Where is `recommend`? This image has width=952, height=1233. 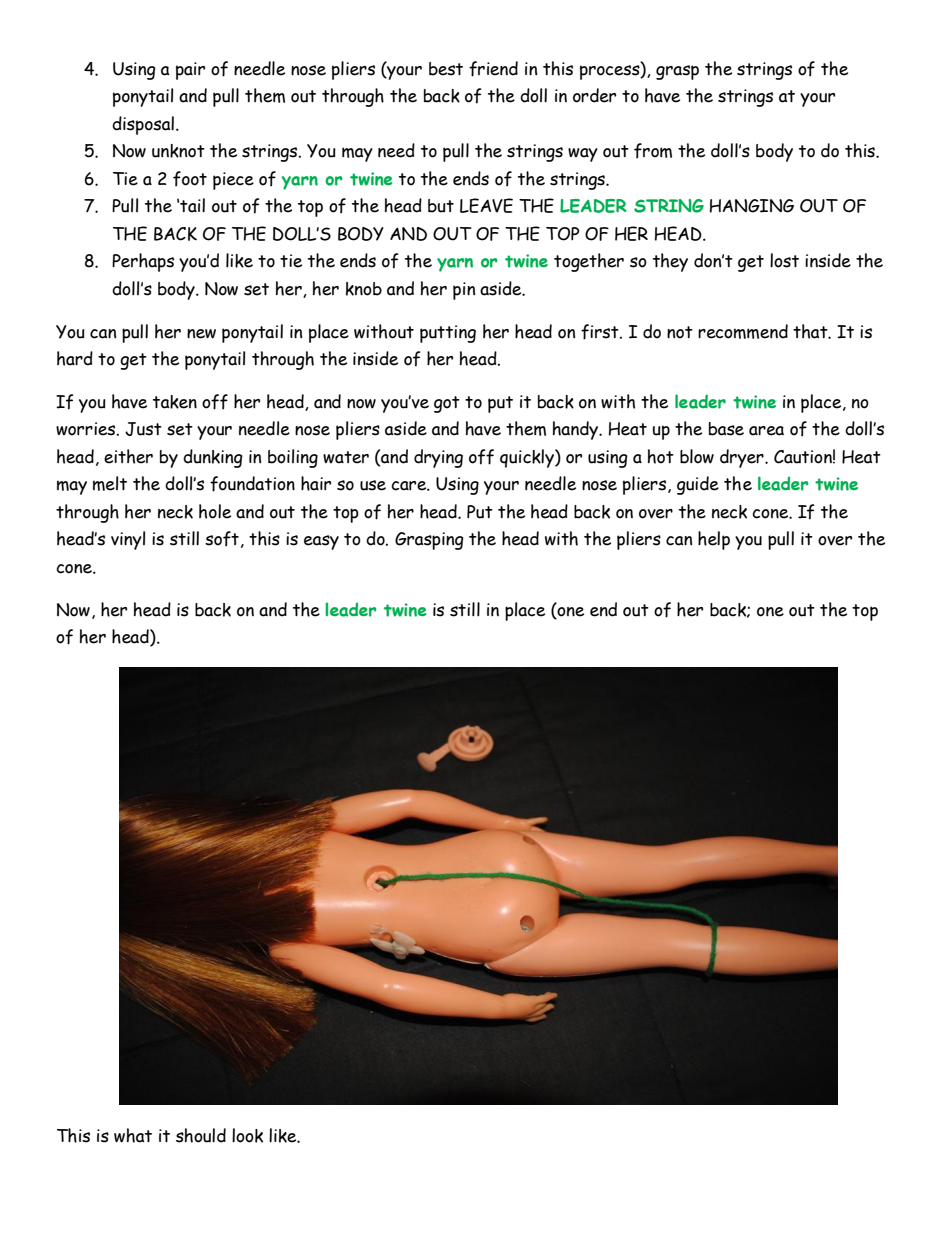
recommend is located at coordinates (743, 331).
